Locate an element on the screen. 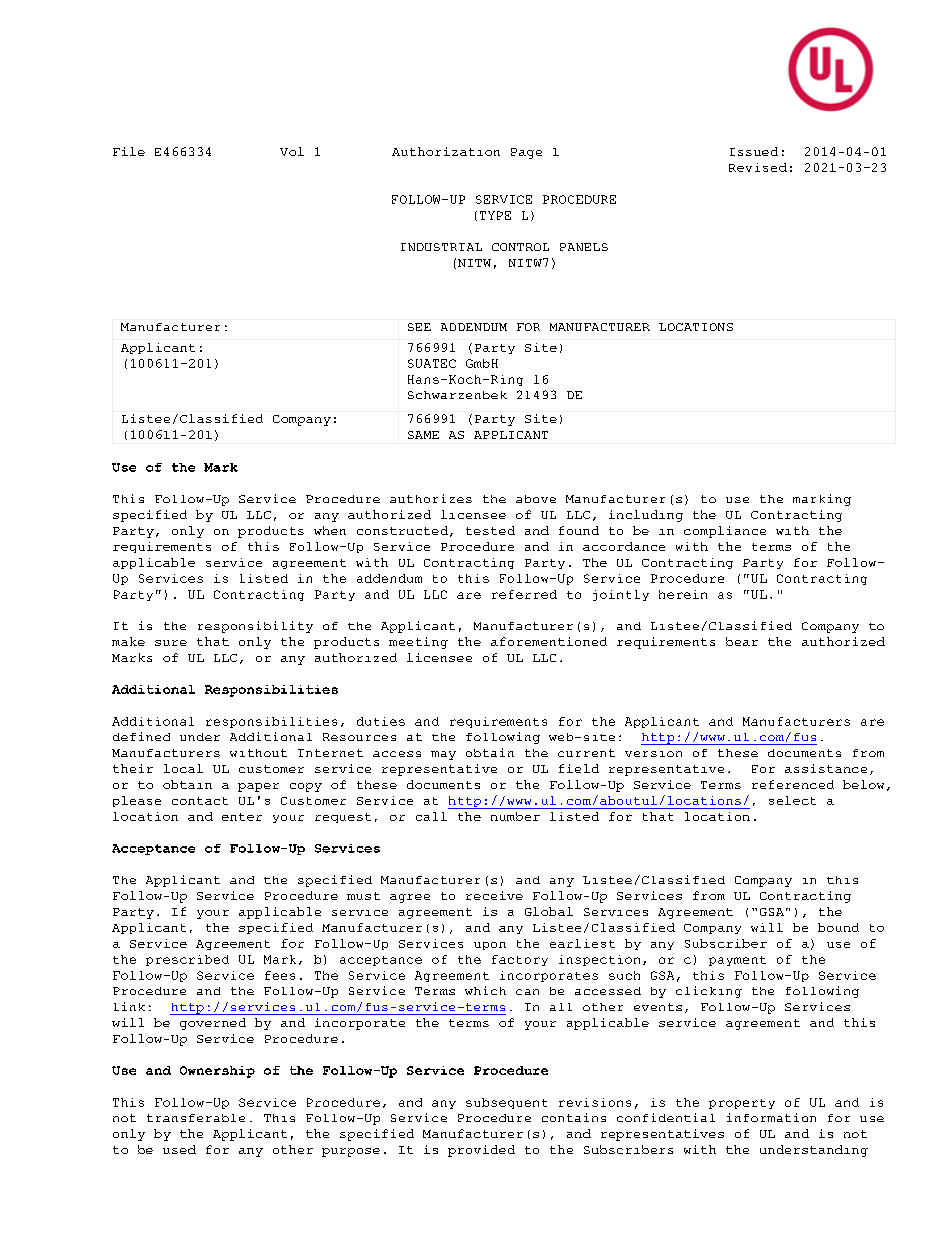 The height and width of the screenshot is (1233, 952). sure is located at coordinates (171, 643).
